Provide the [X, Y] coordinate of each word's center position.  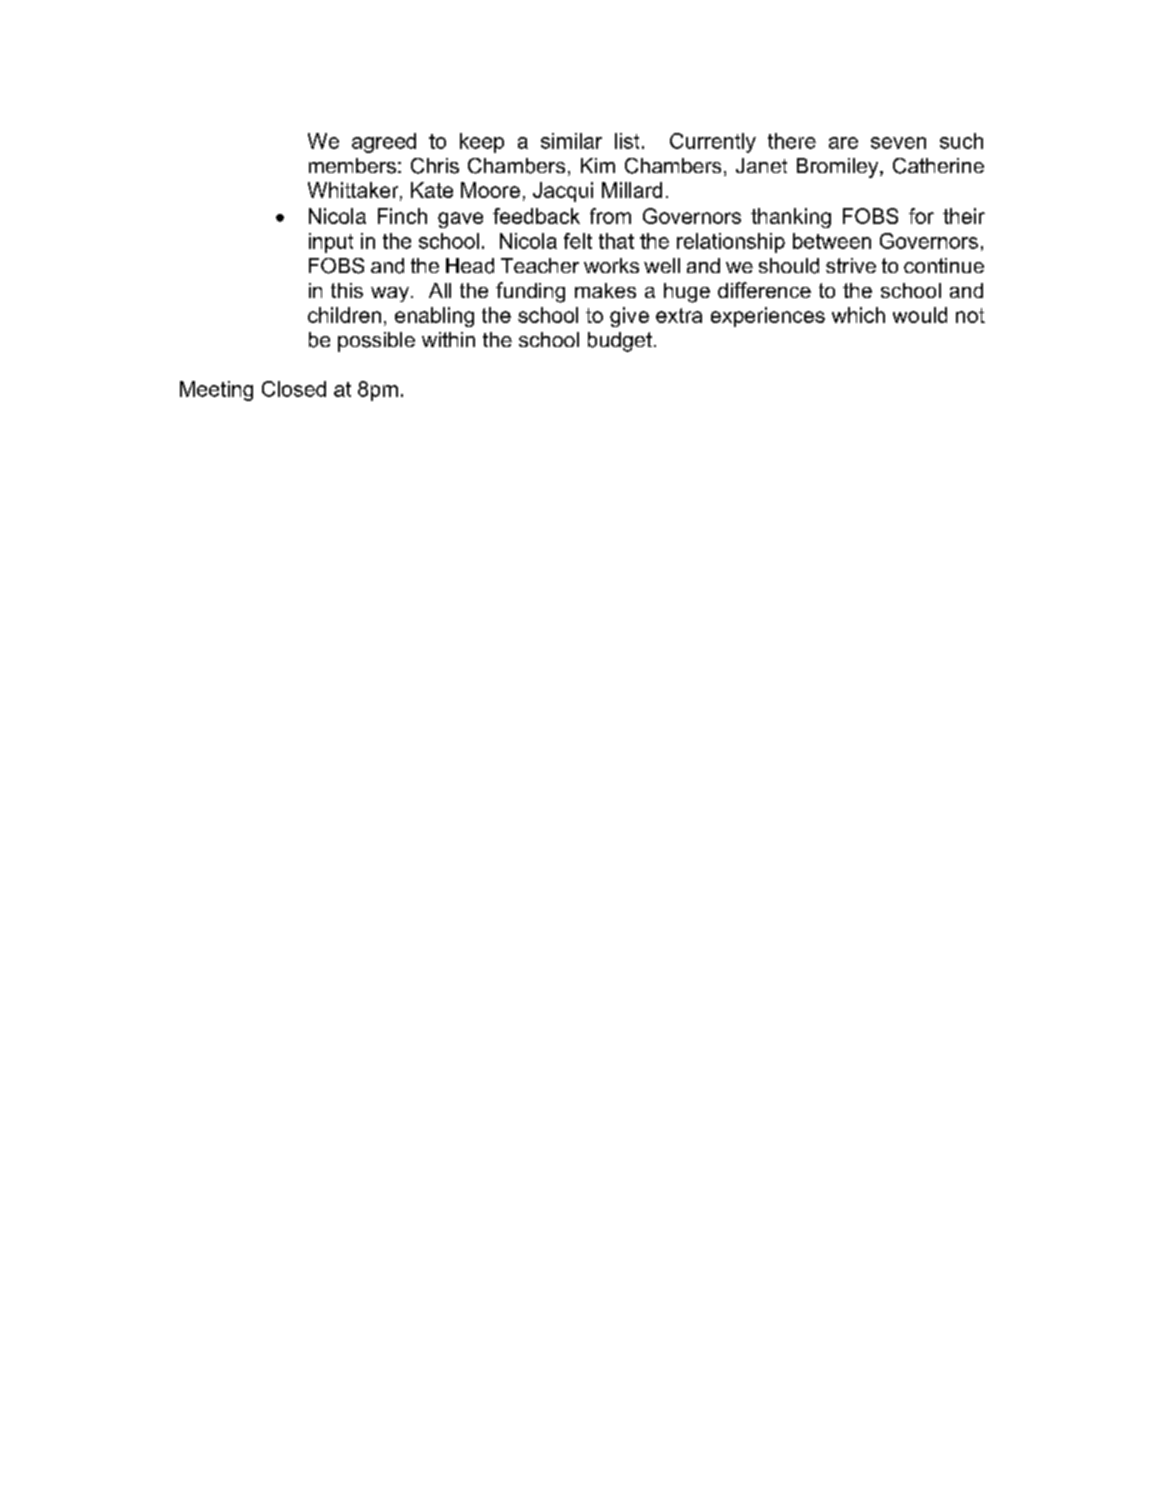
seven [898, 143]
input [331, 243]
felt [578, 241]
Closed [294, 389]
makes [605, 290]
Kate [432, 190]
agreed [384, 143]
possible [376, 342]
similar [571, 141]
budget [620, 342]
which [858, 315]
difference [764, 290]
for [921, 216]
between [832, 241]
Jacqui [563, 192]
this [347, 290]
